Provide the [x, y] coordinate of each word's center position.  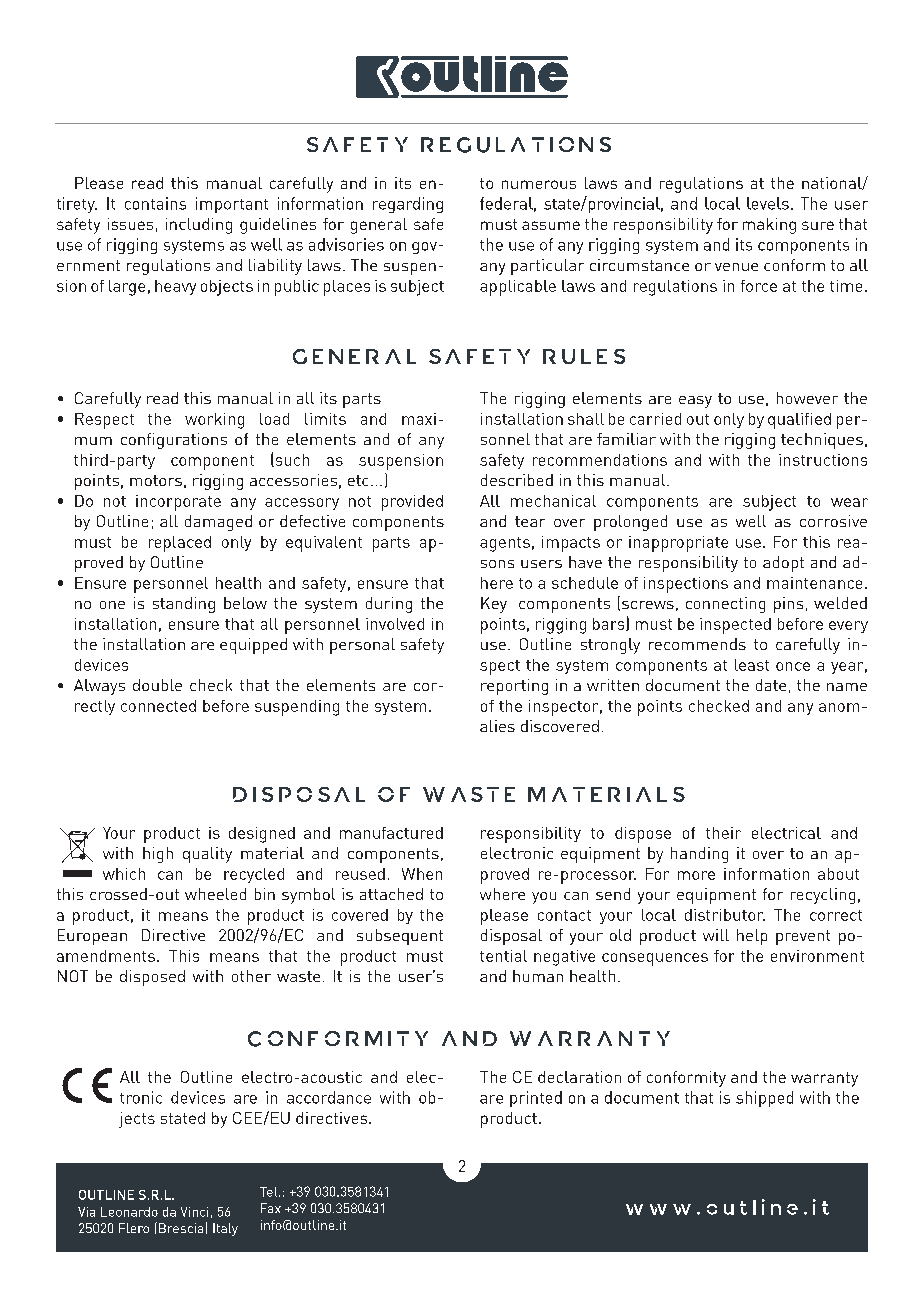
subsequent [400, 937]
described [517, 480]
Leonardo [129, 1212]
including [199, 226]
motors [156, 480]
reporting [514, 687]
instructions [823, 460]
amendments [106, 956]
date [771, 685]
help [752, 937]
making [769, 226]
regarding [408, 205]
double [157, 685]
